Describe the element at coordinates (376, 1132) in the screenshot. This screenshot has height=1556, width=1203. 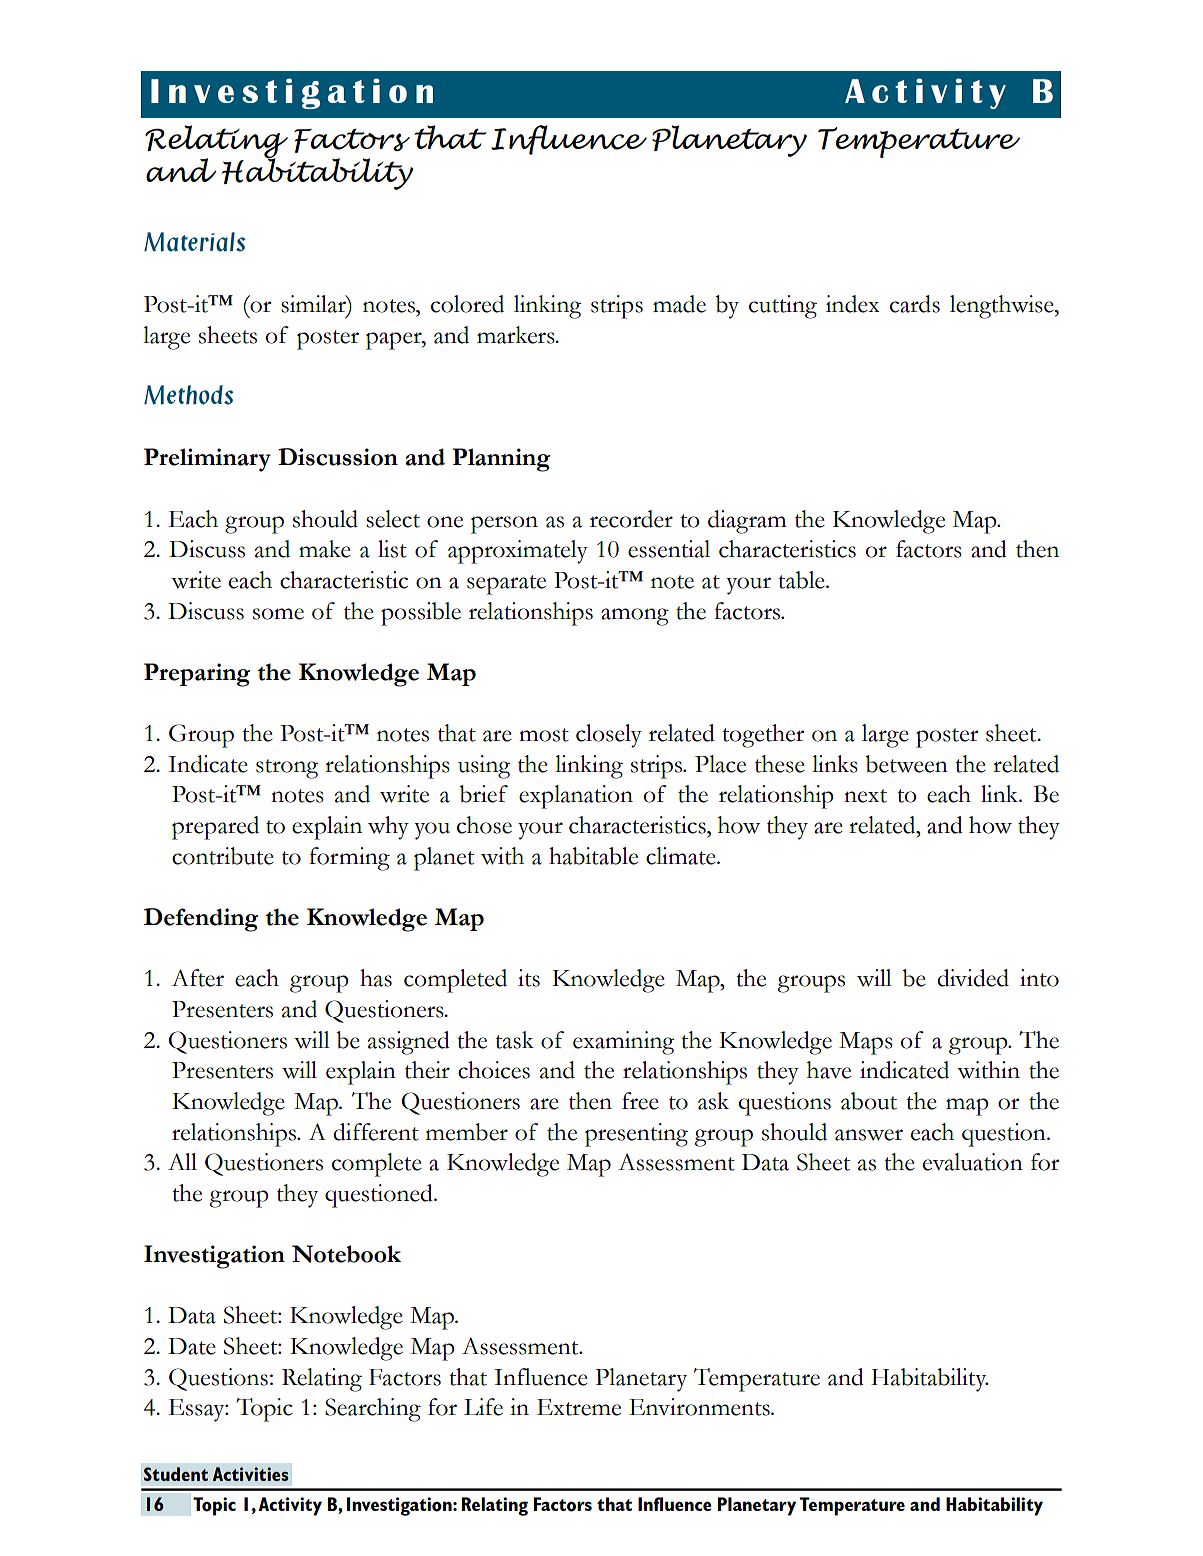
I see `different` at that location.
